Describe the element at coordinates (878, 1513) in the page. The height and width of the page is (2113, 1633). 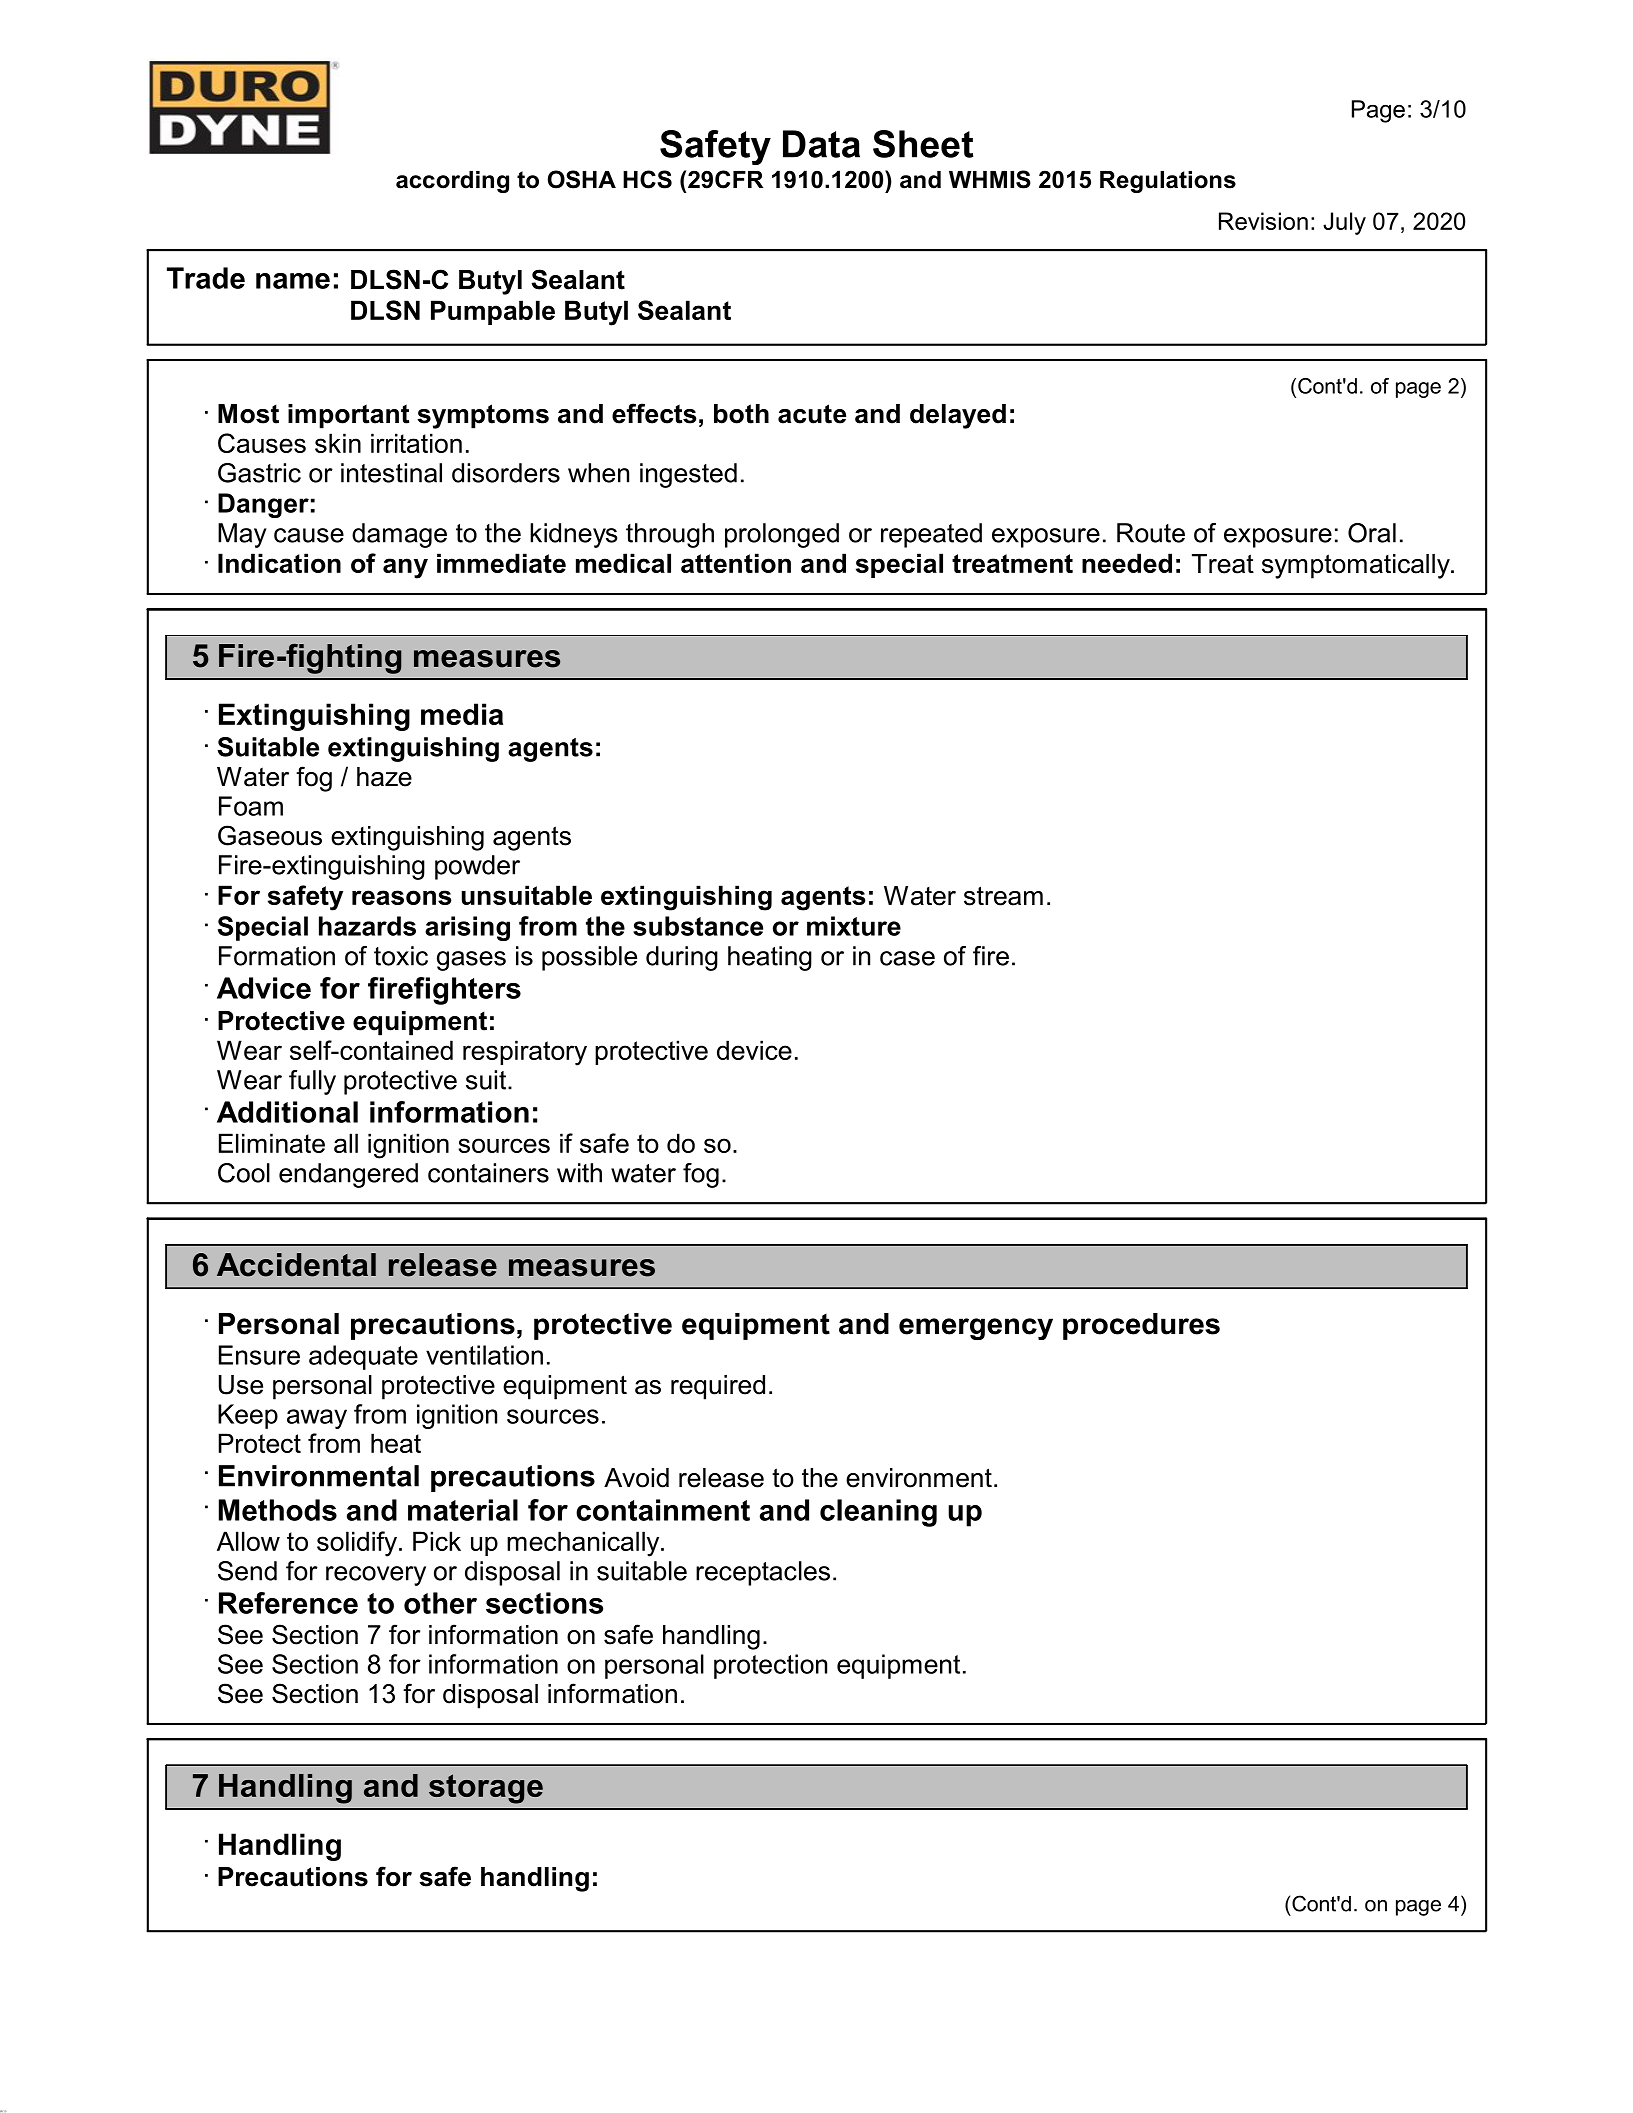
I see `cleaning` at that location.
